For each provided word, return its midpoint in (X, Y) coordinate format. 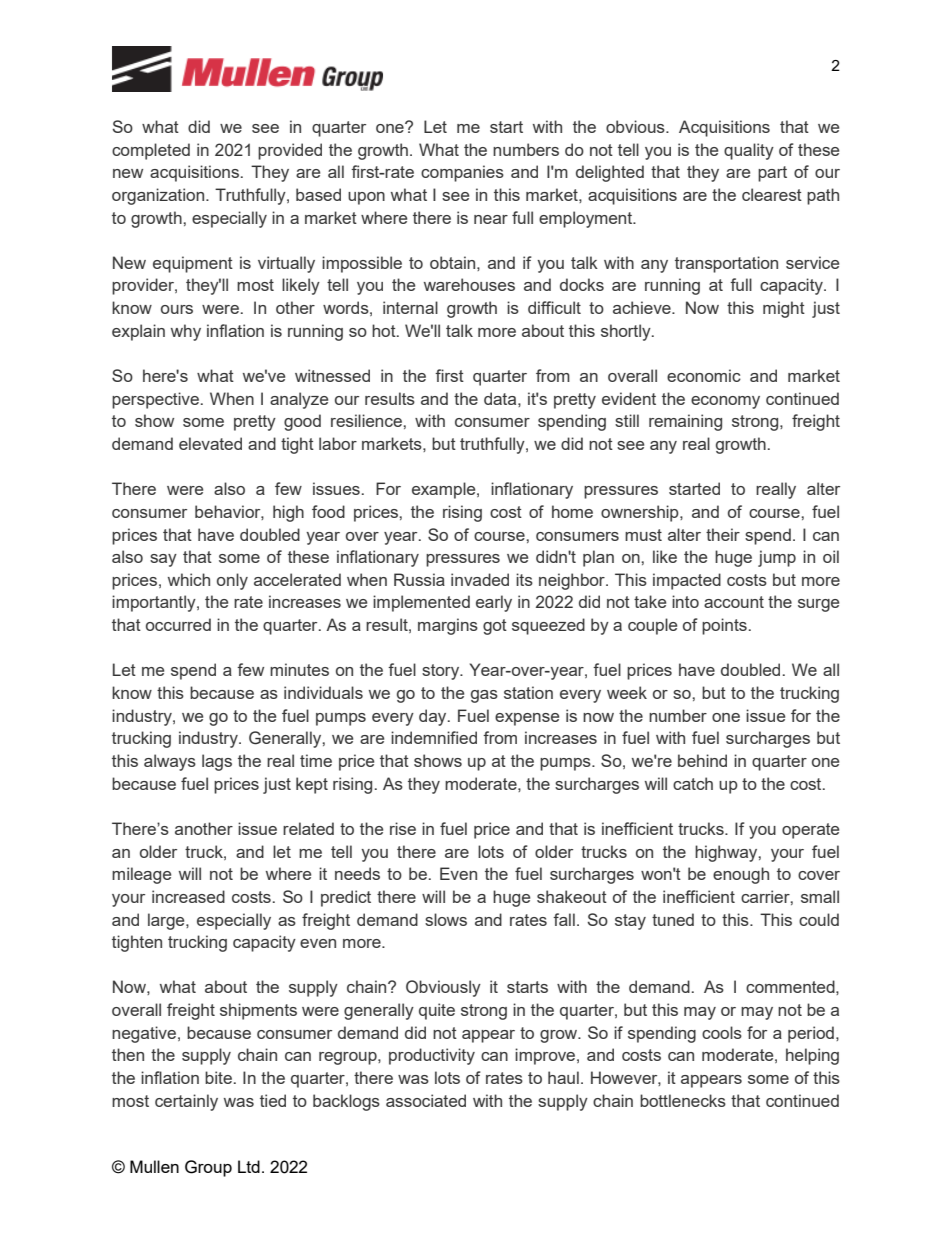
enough (741, 875)
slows (446, 919)
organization (159, 196)
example (445, 490)
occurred (178, 624)
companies (462, 173)
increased (188, 896)
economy (725, 402)
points (724, 626)
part (772, 174)
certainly (186, 1102)
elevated (210, 443)
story (442, 672)
